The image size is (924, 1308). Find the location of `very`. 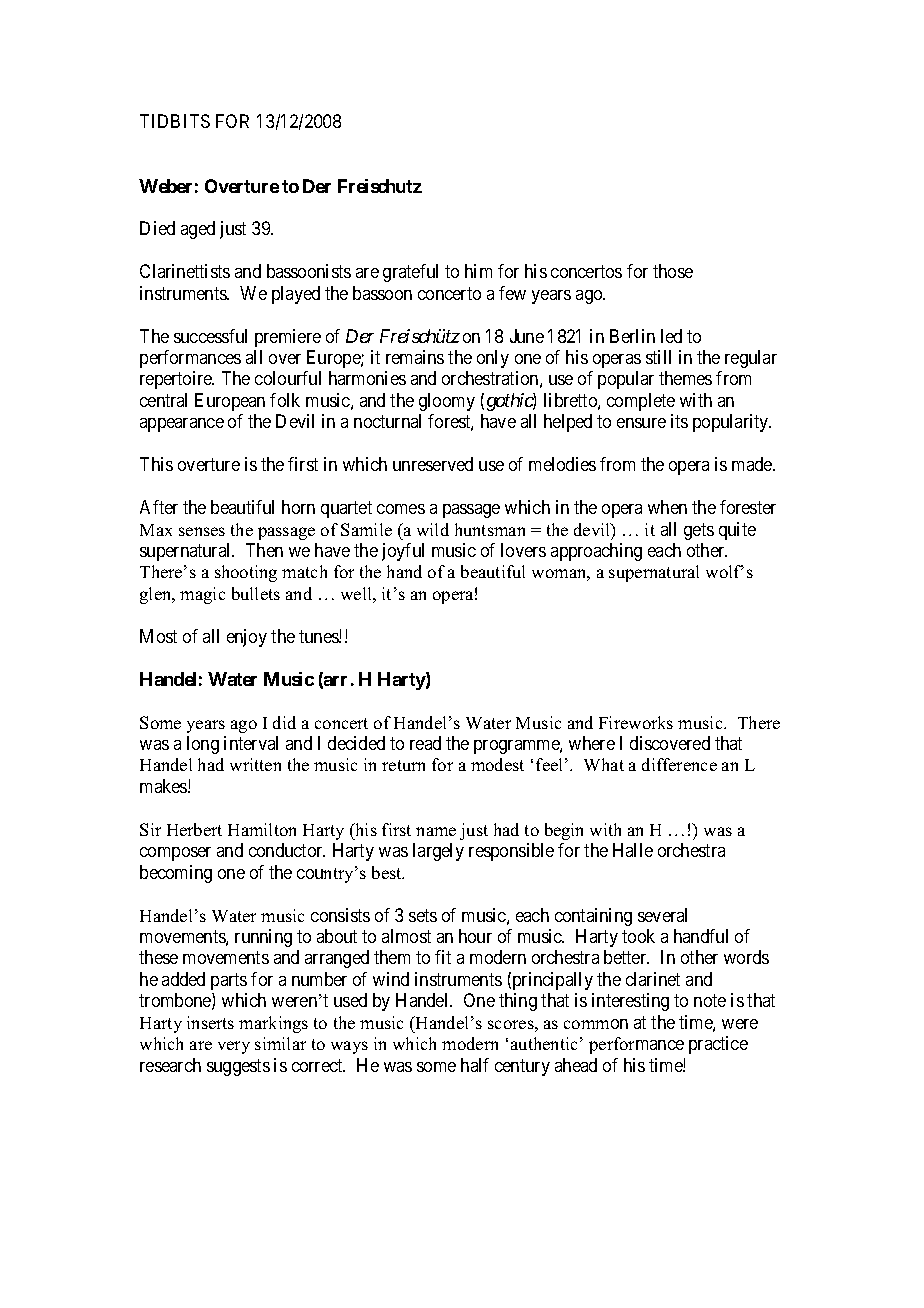

very is located at coordinates (234, 1047).
